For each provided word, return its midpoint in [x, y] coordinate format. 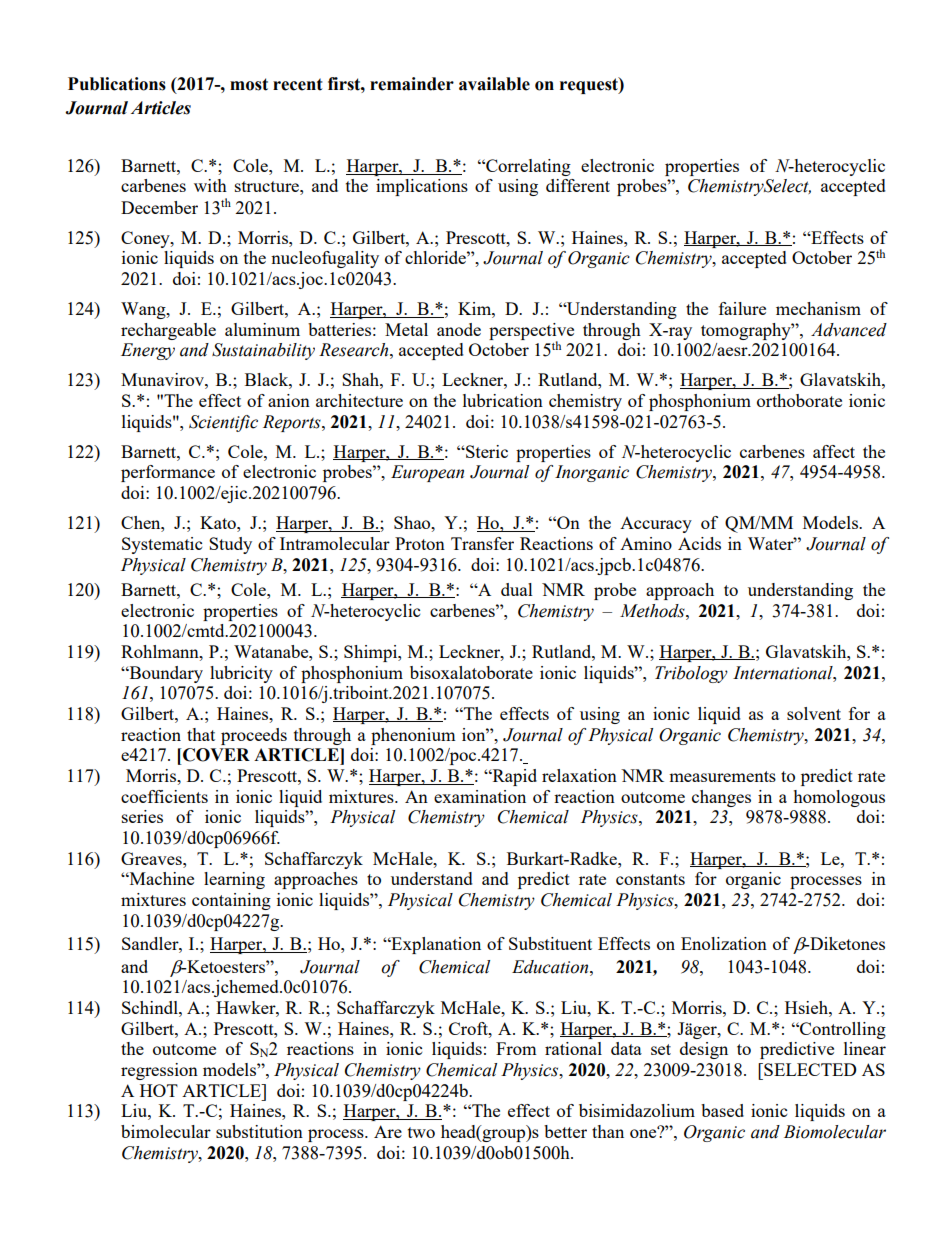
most [249, 84]
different [578, 185]
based [722, 1110]
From [516, 1048]
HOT [159, 1090]
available [494, 84]
